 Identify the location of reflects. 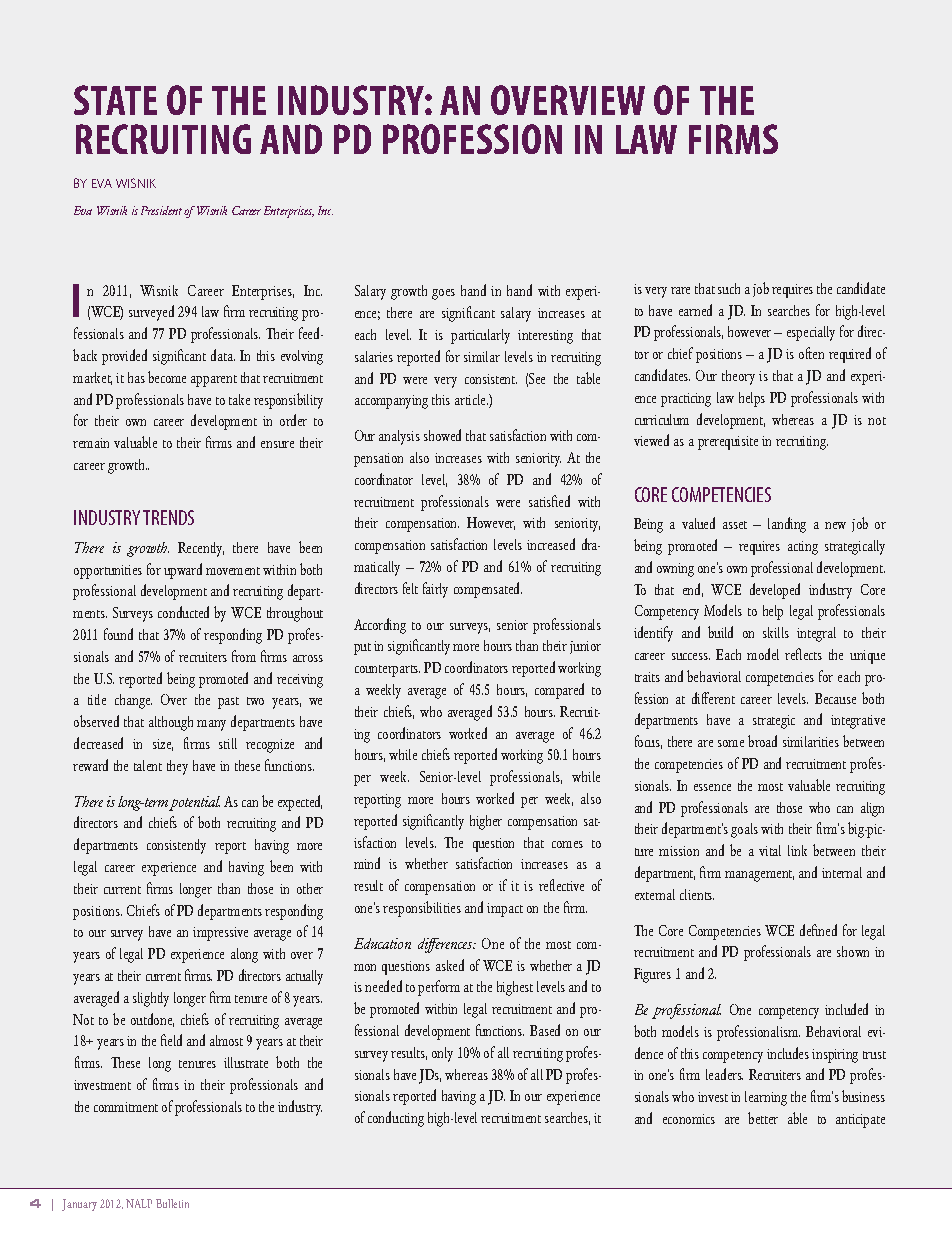
(803, 654).
